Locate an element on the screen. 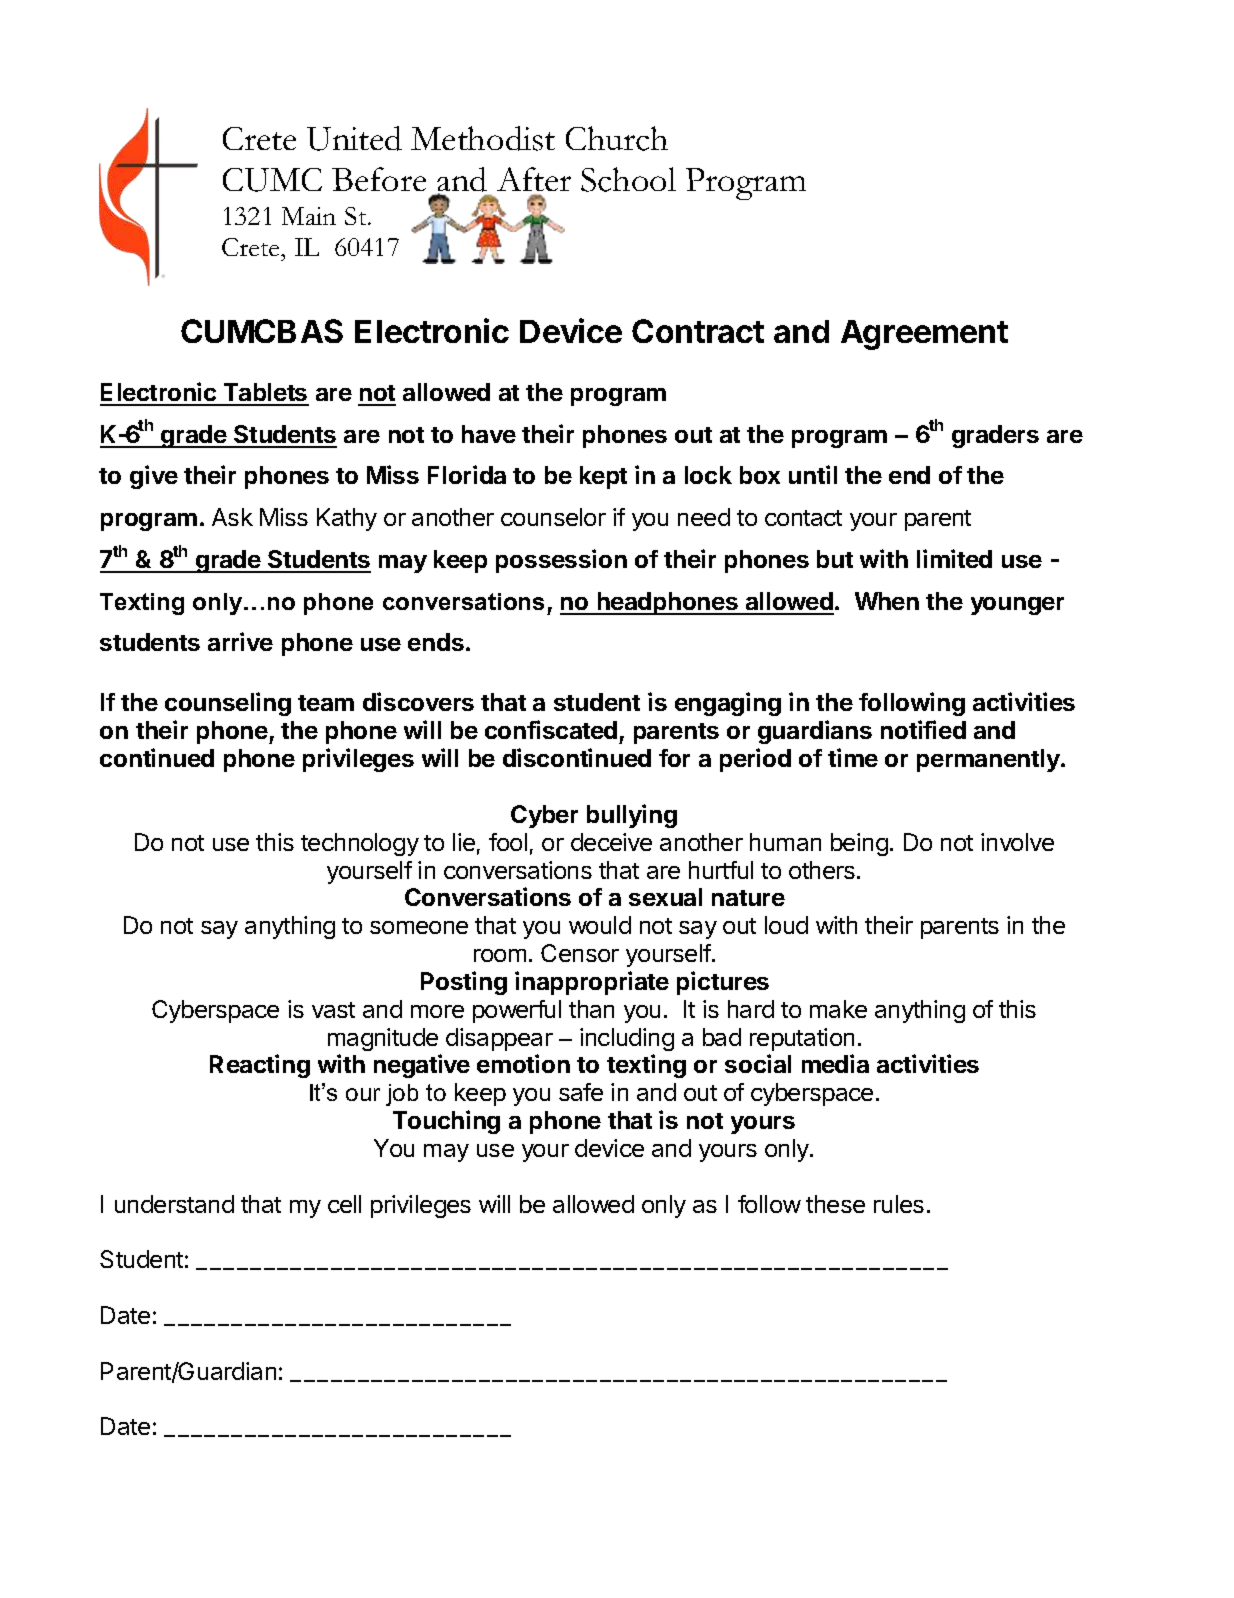  School is located at coordinates (628, 179).
